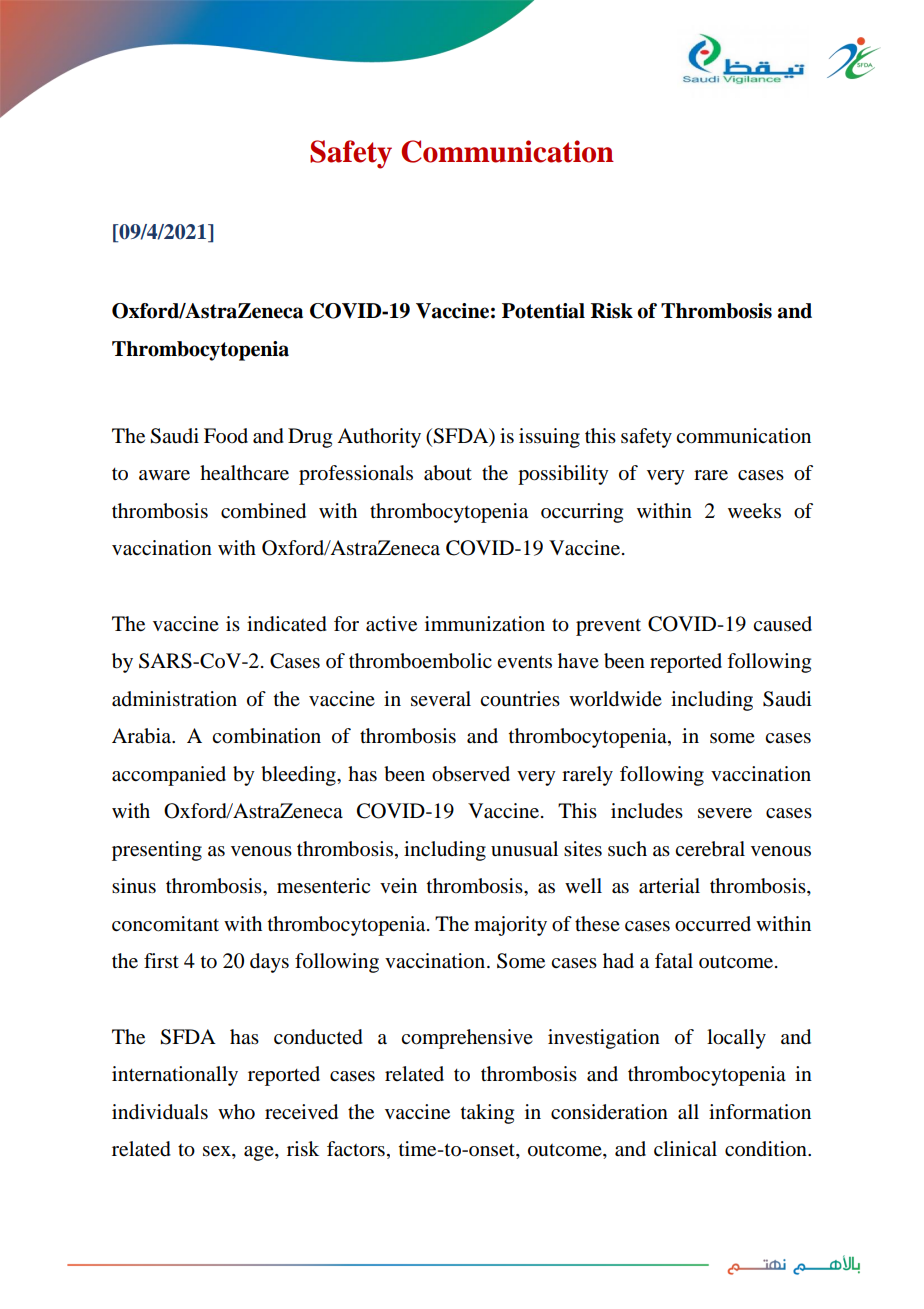 The width and height of the screenshot is (924, 1309). Describe the element at coordinates (543, 311) in the screenshot. I see `Potential` at that location.
